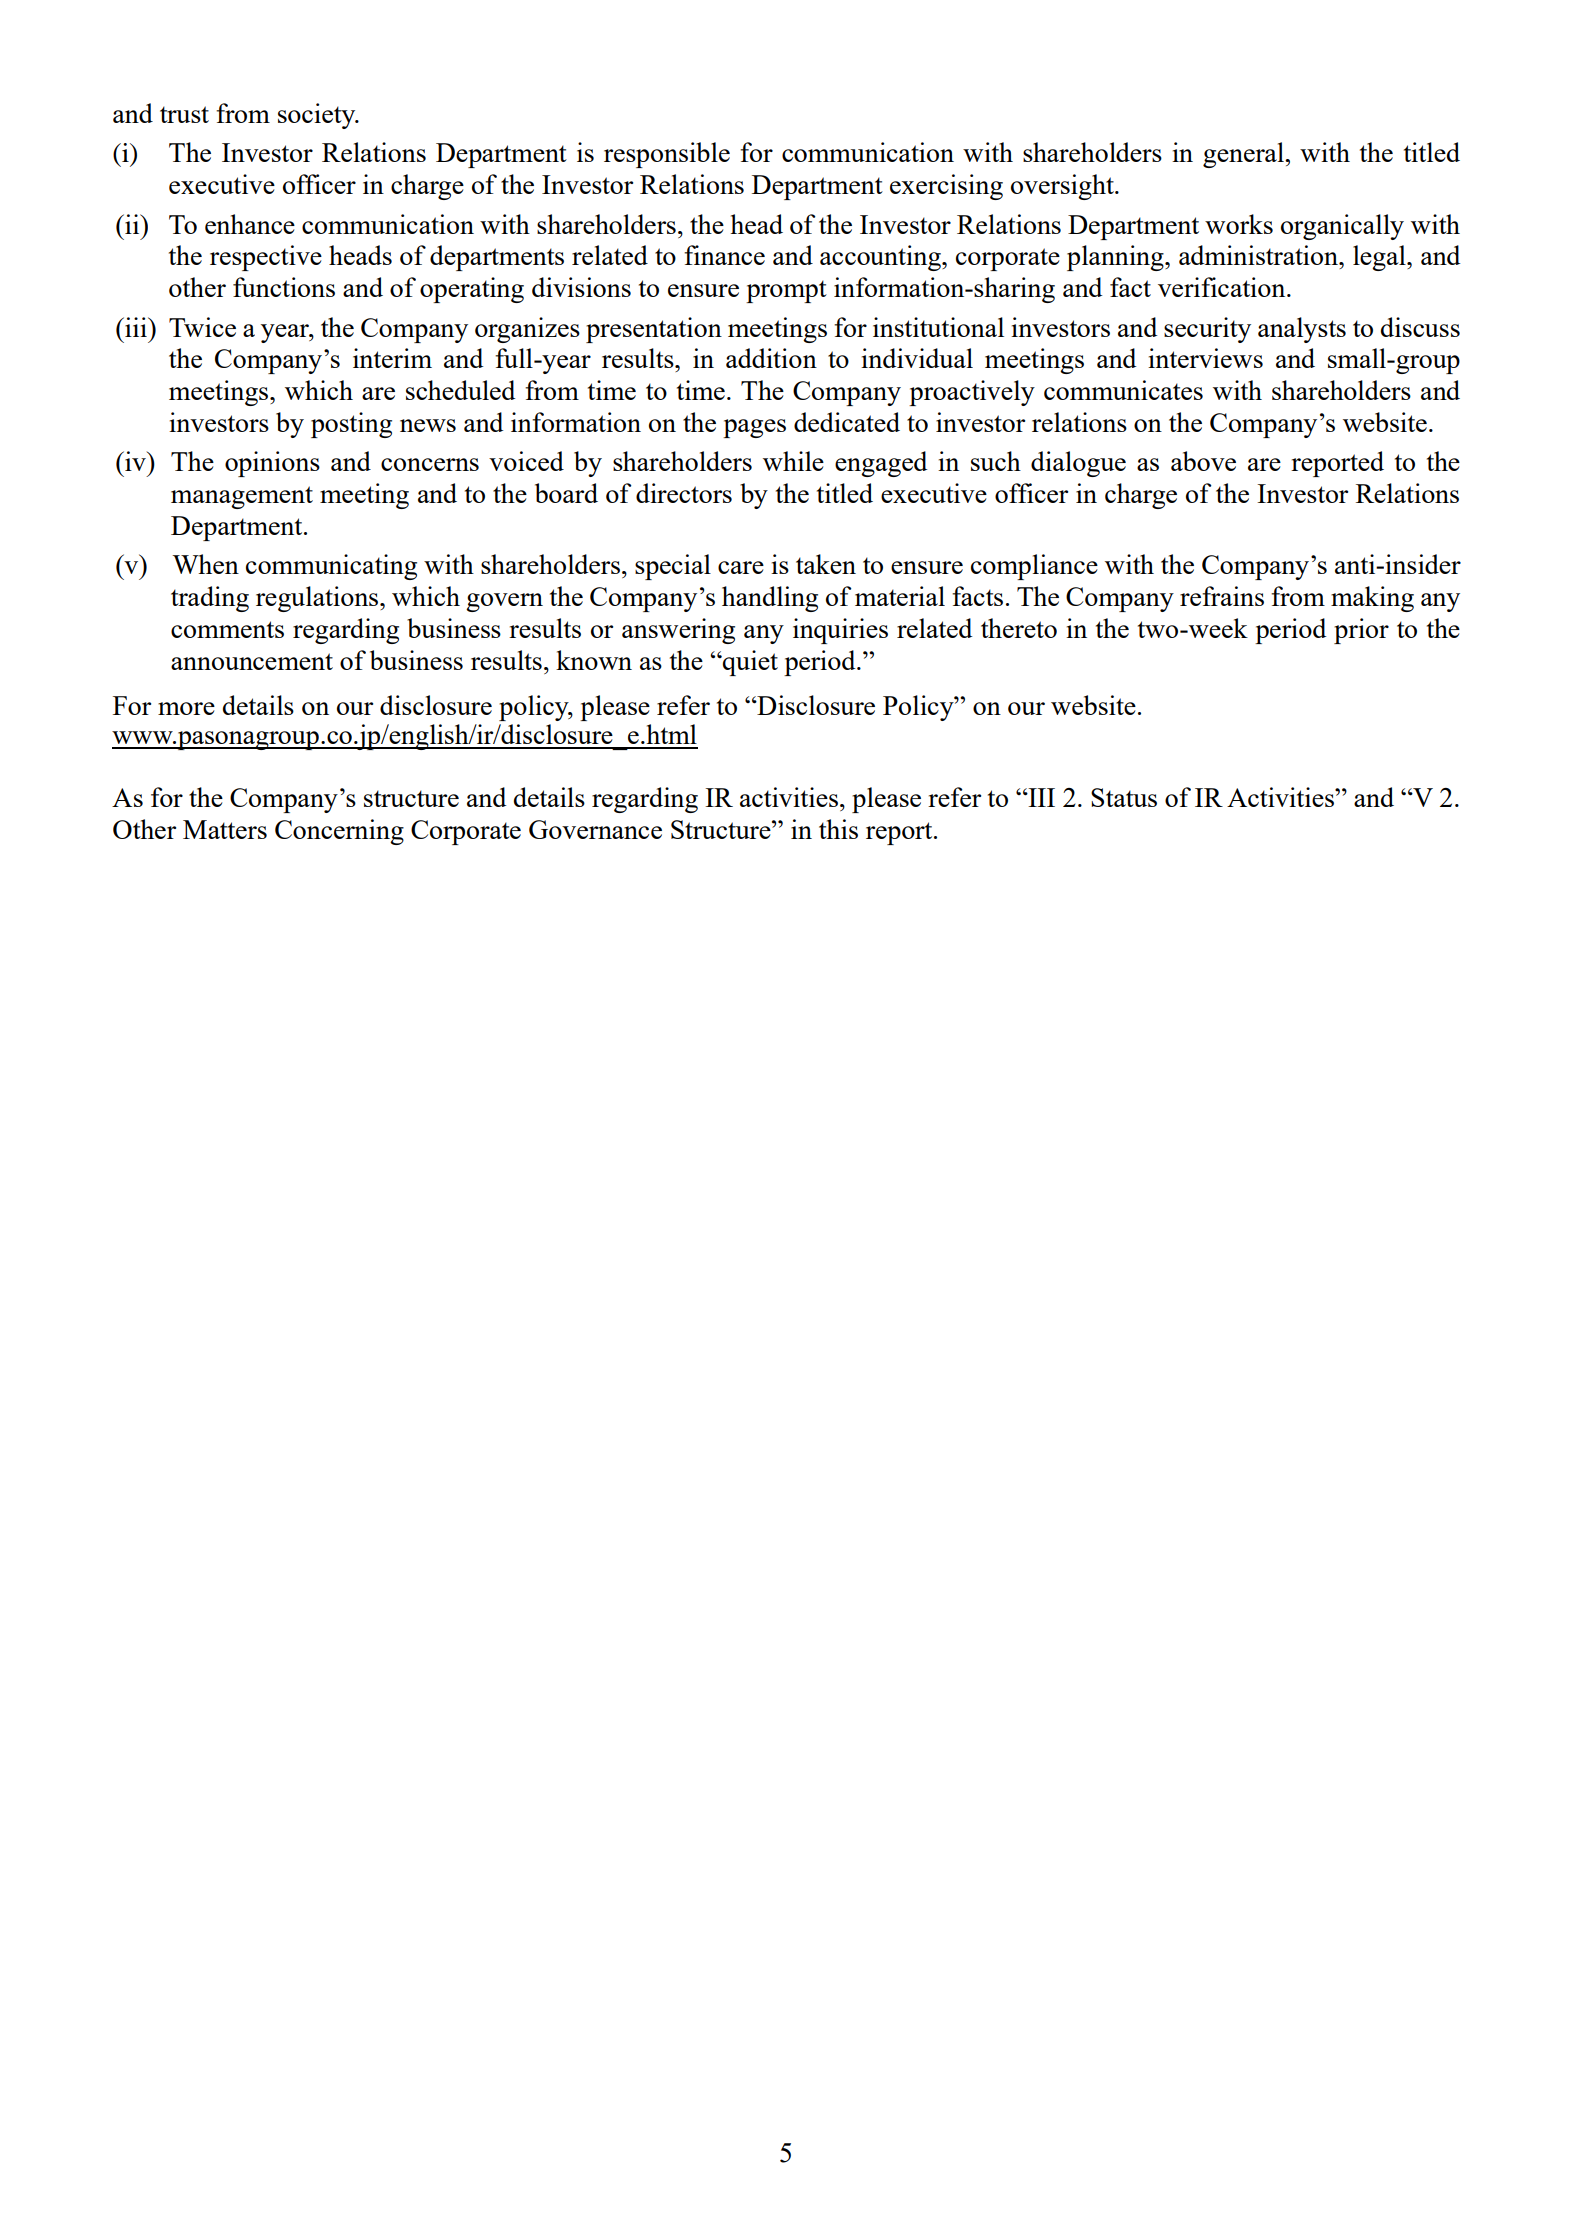 This document has width=1572, height=2224. I want to click on addition, so click(771, 358).
